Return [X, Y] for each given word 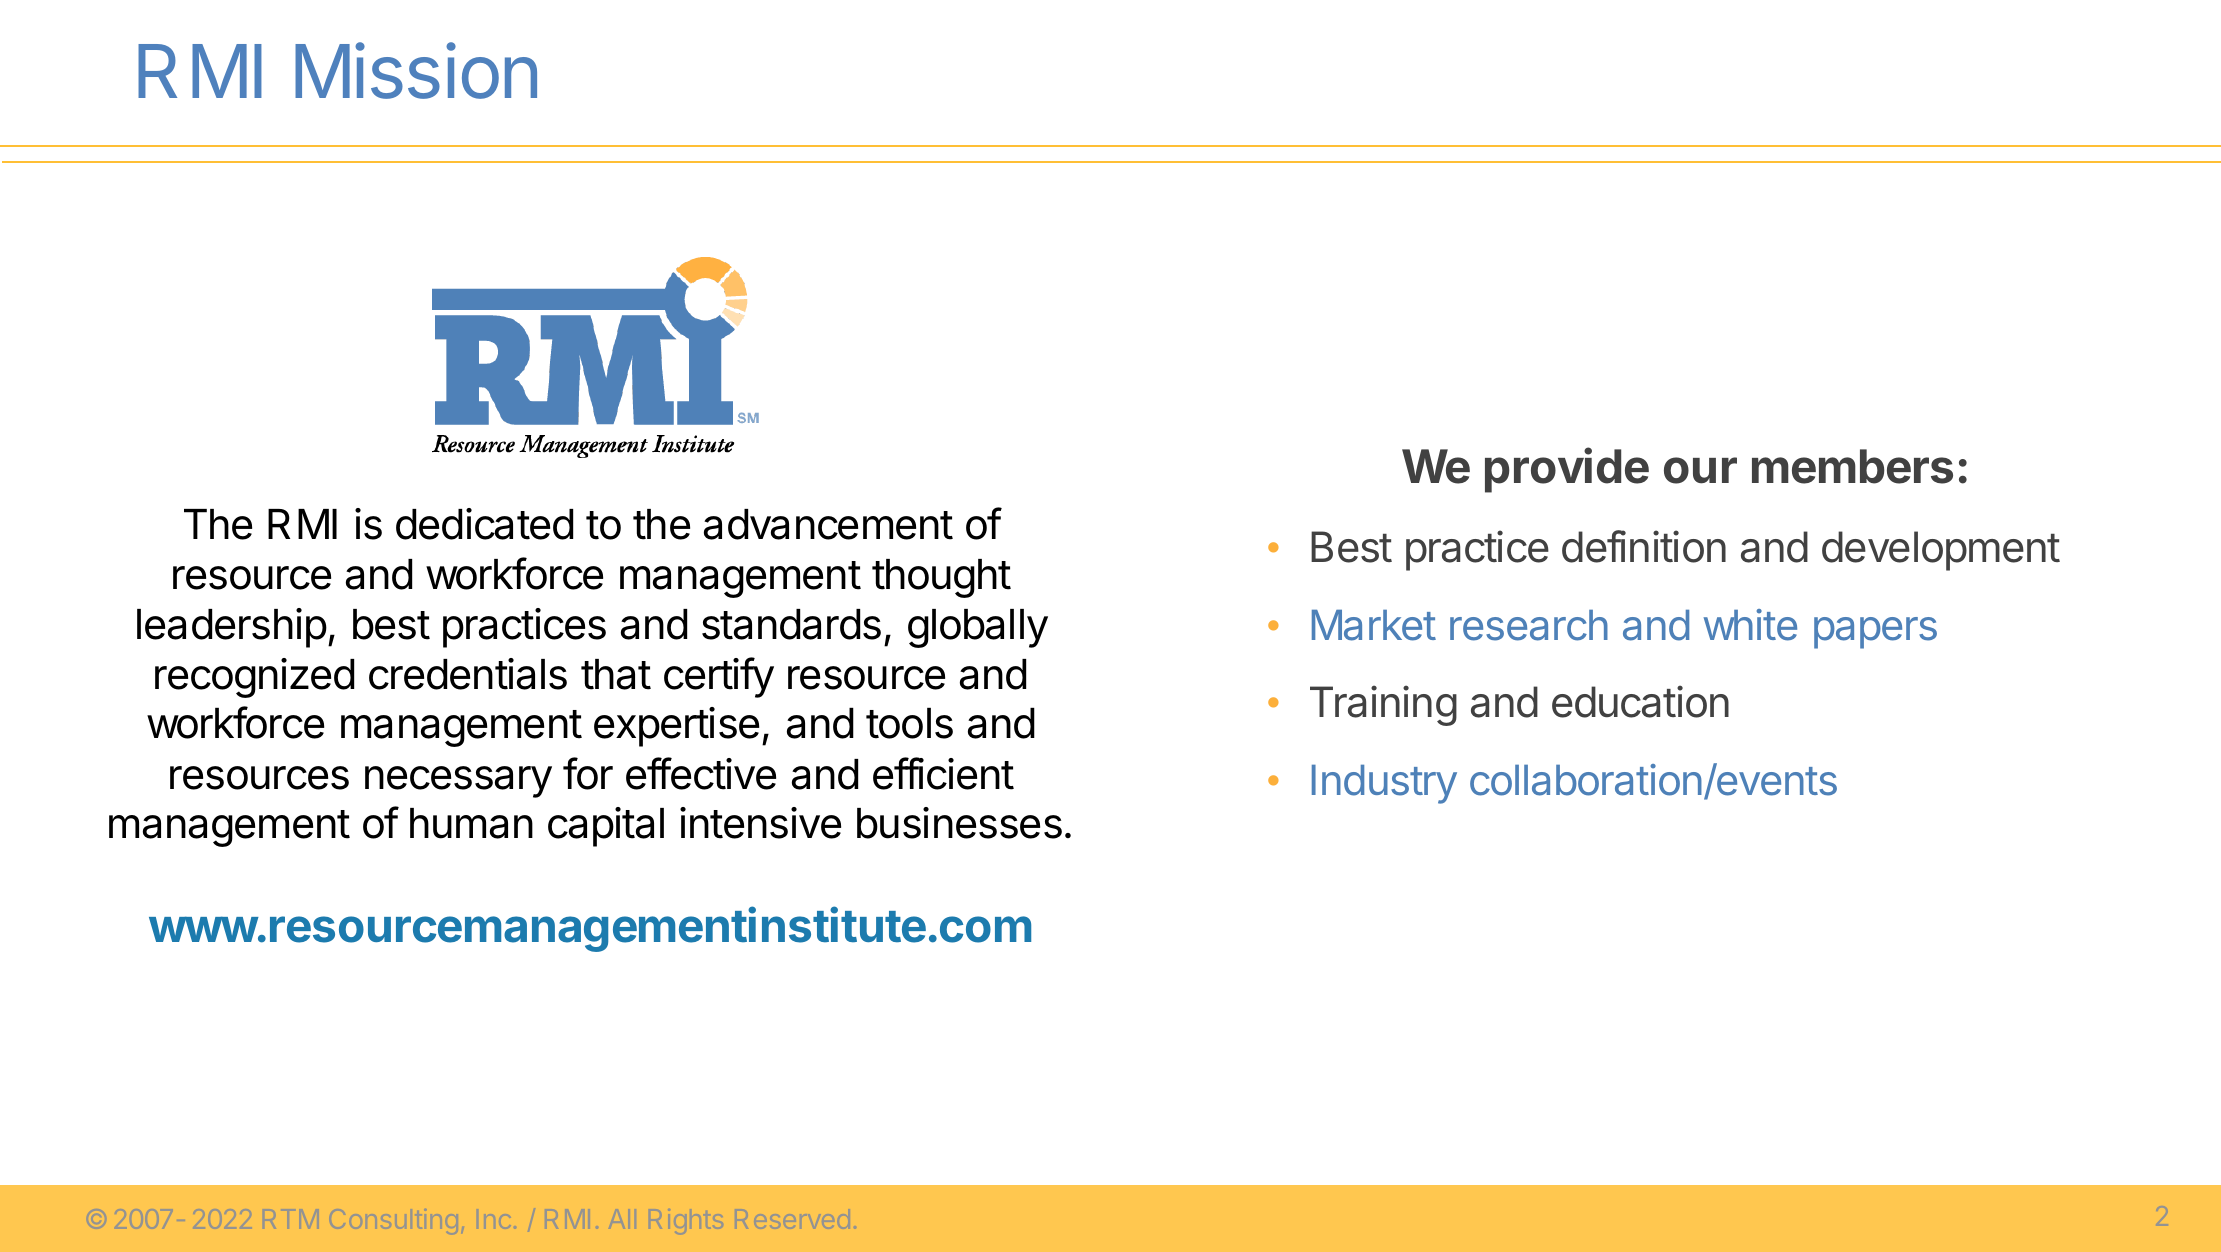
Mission [416, 71]
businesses [959, 823]
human [471, 823]
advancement [828, 524]
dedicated [484, 524]
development [1941, 551]
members [1852, 466]
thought [941, 578]
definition [1644, 546]
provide [1567, 470]
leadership [232, 628]
